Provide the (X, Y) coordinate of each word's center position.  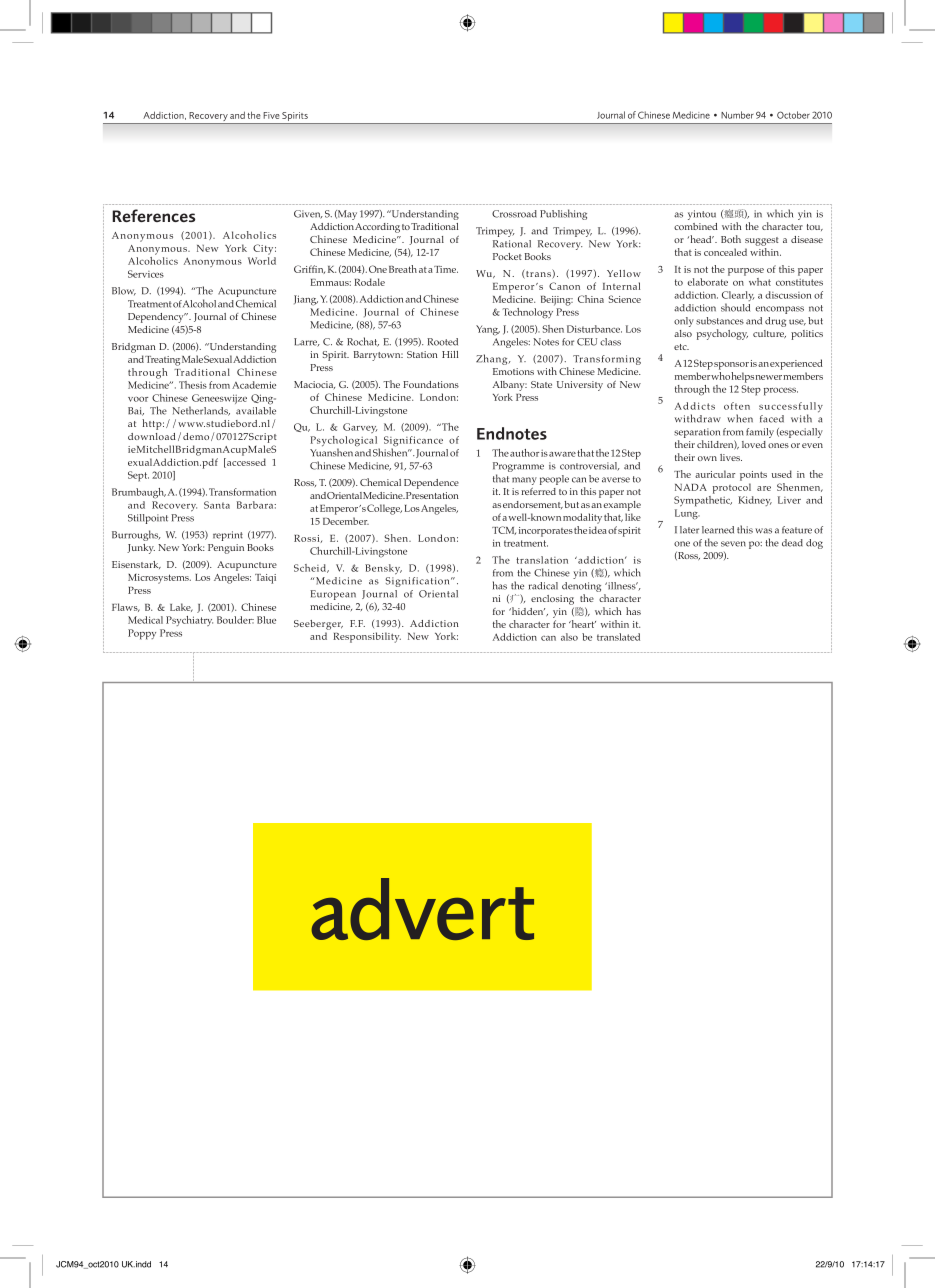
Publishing (563, 214)
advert (422, 909)
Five (271, 115)
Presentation (432, 495)
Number (737, 115)
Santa (217, 505)
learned (718, 530)
